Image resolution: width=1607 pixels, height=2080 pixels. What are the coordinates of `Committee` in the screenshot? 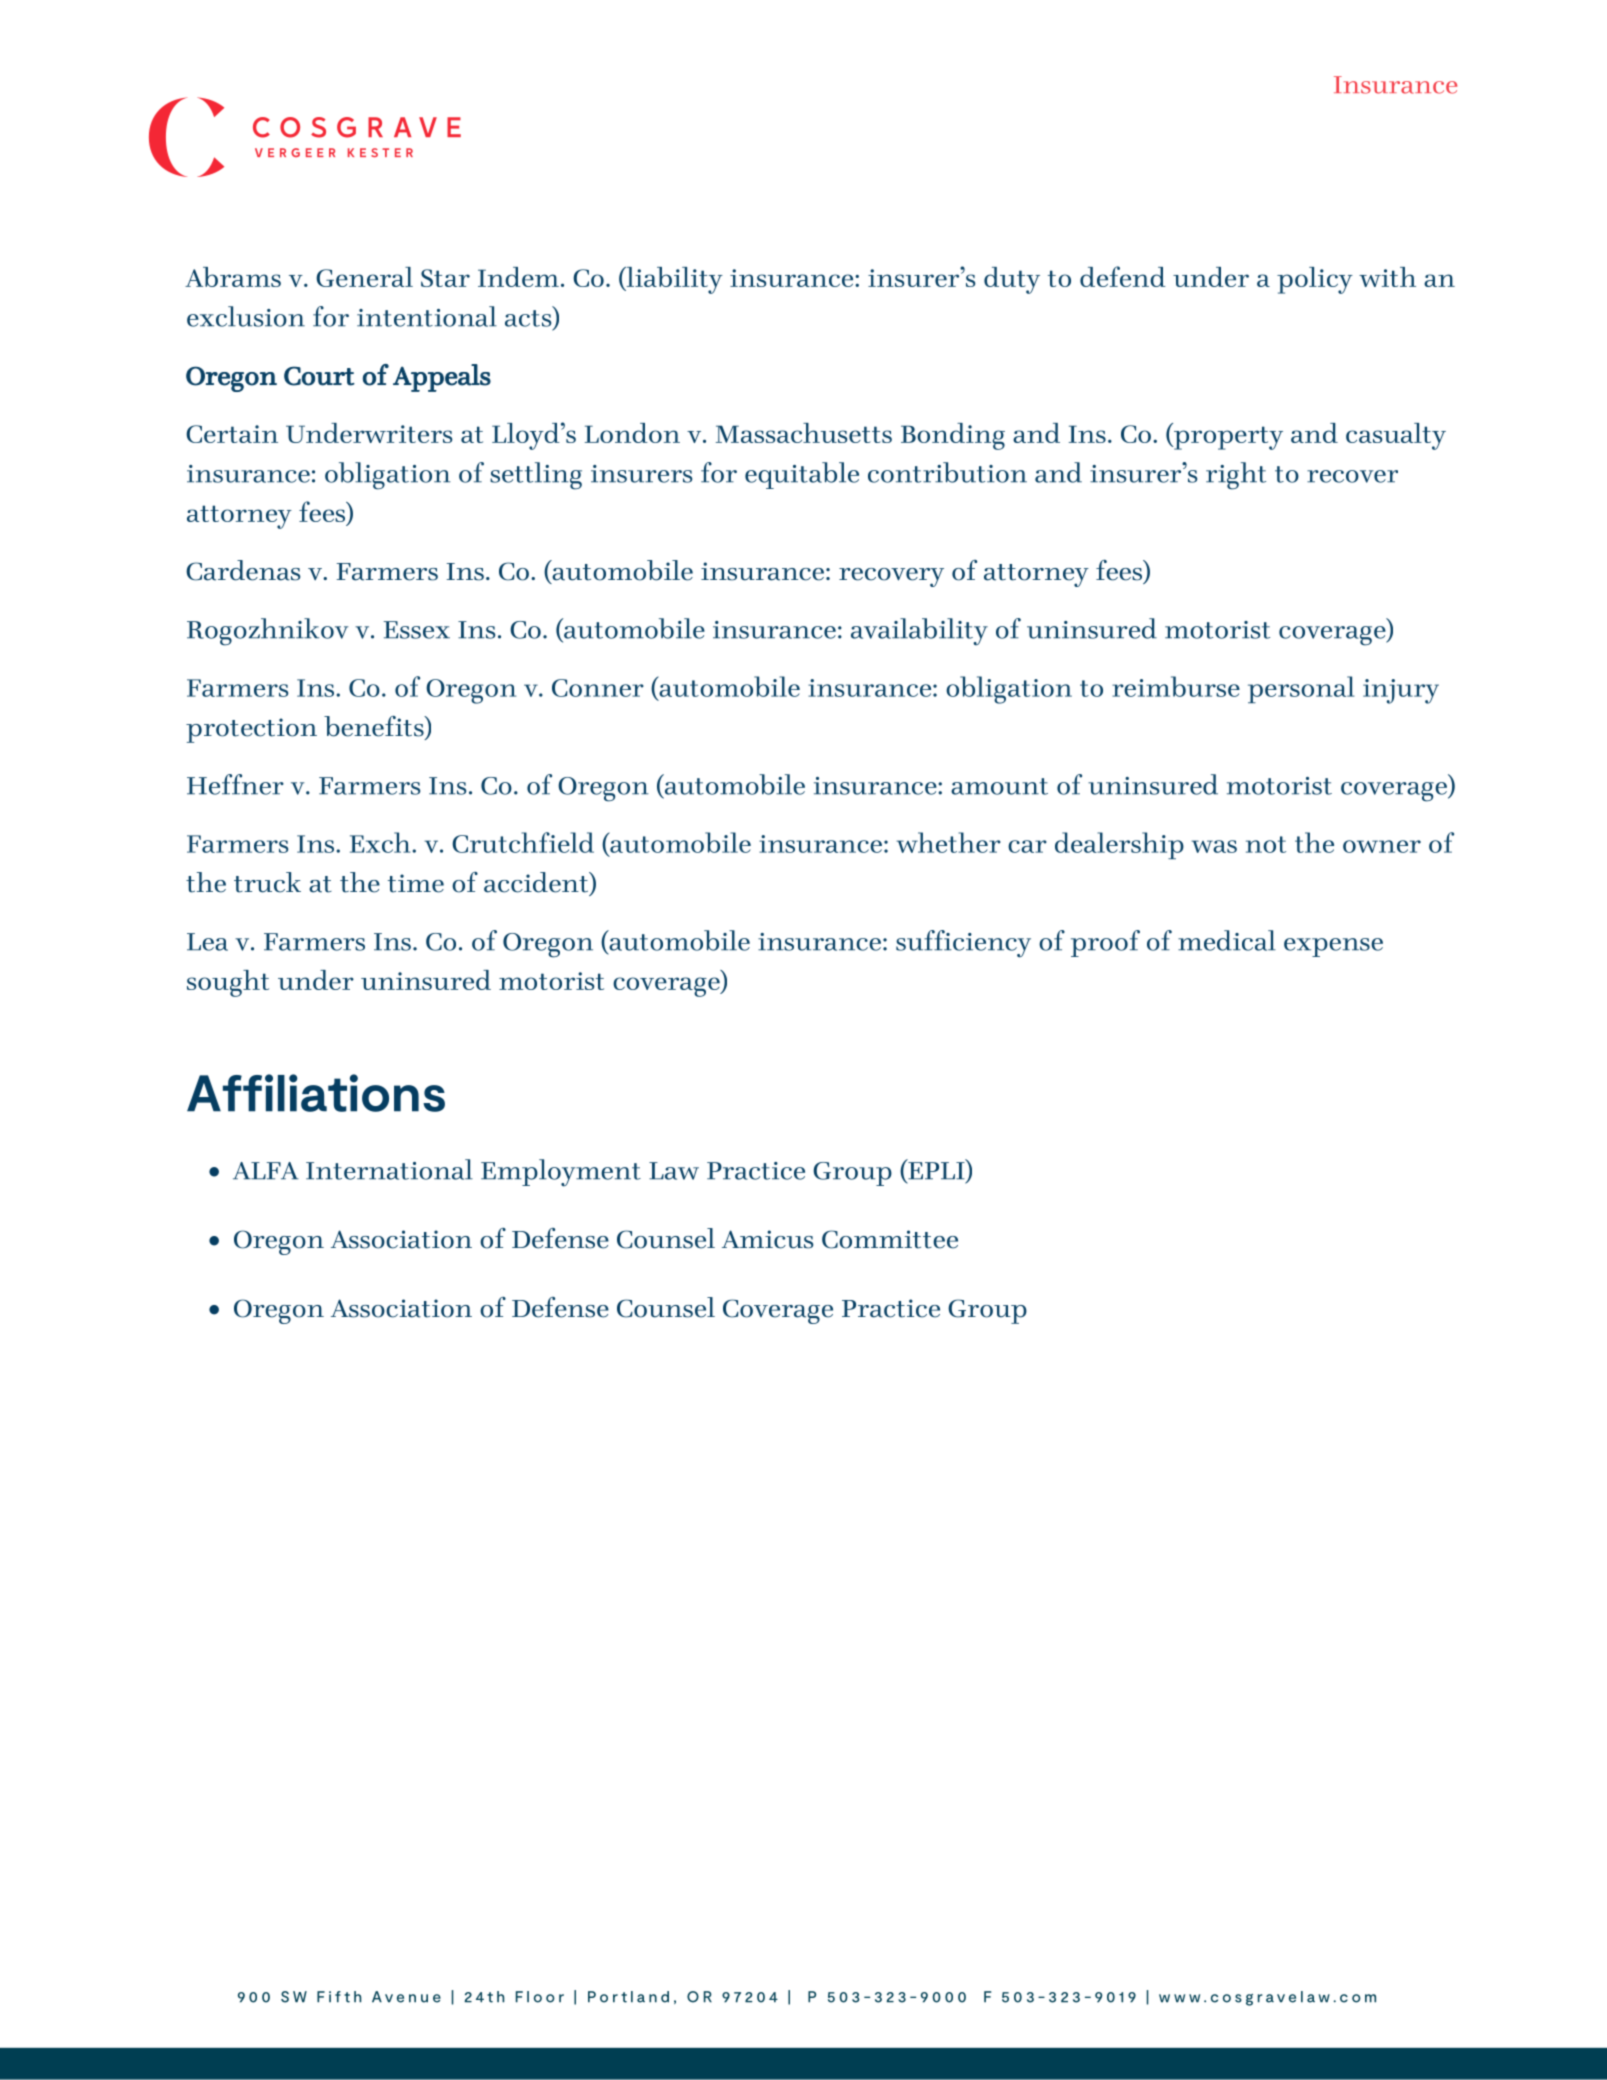 It's located at (890, 1239).
